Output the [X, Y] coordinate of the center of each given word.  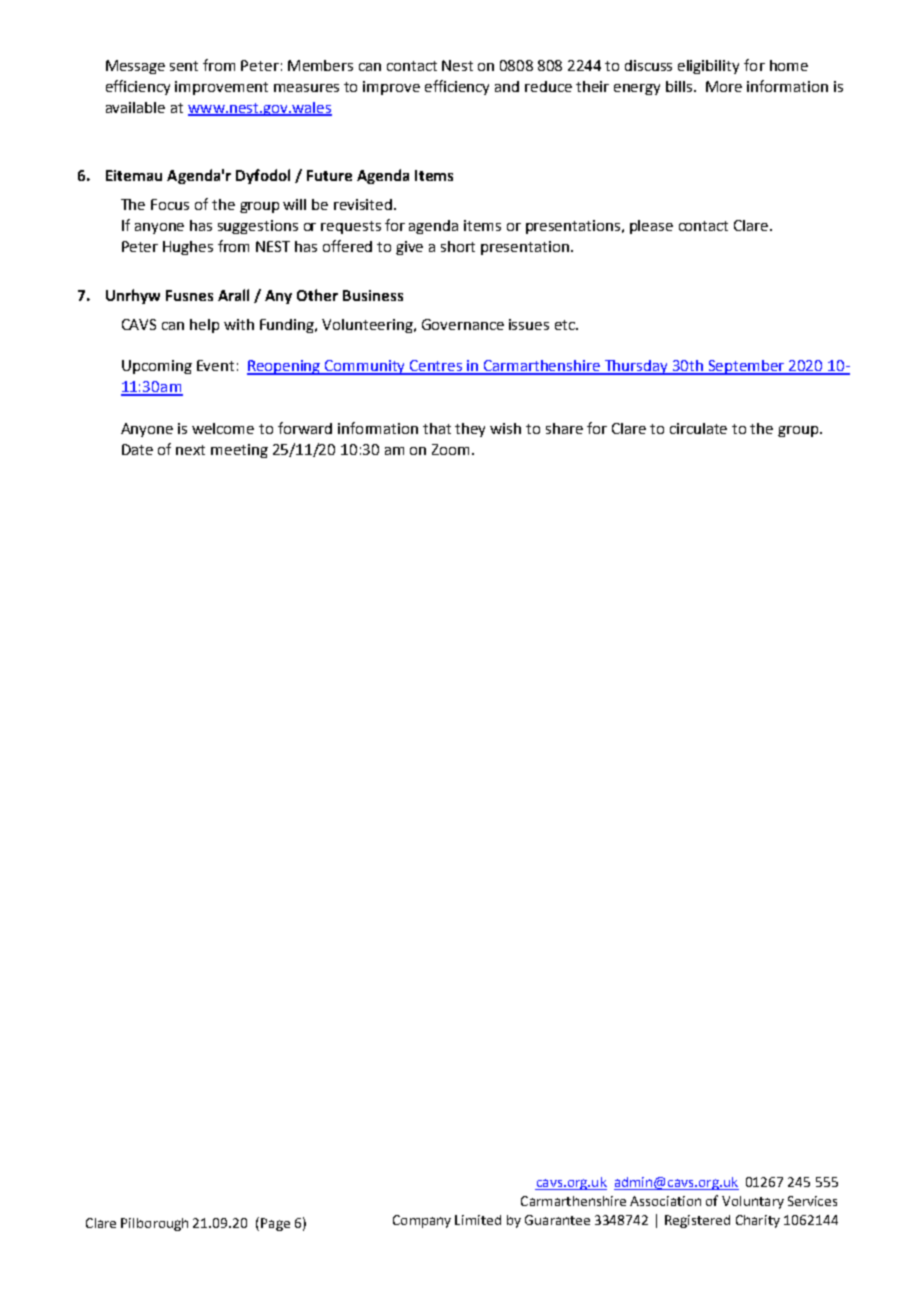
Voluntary [753, 1202]
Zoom [450, 449]
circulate [698, 428]
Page [275, 1224]
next [190, 450]
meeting [239, 451]
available [135, 107]
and [507, 86]
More [724, 86]
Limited [478, 1220]
